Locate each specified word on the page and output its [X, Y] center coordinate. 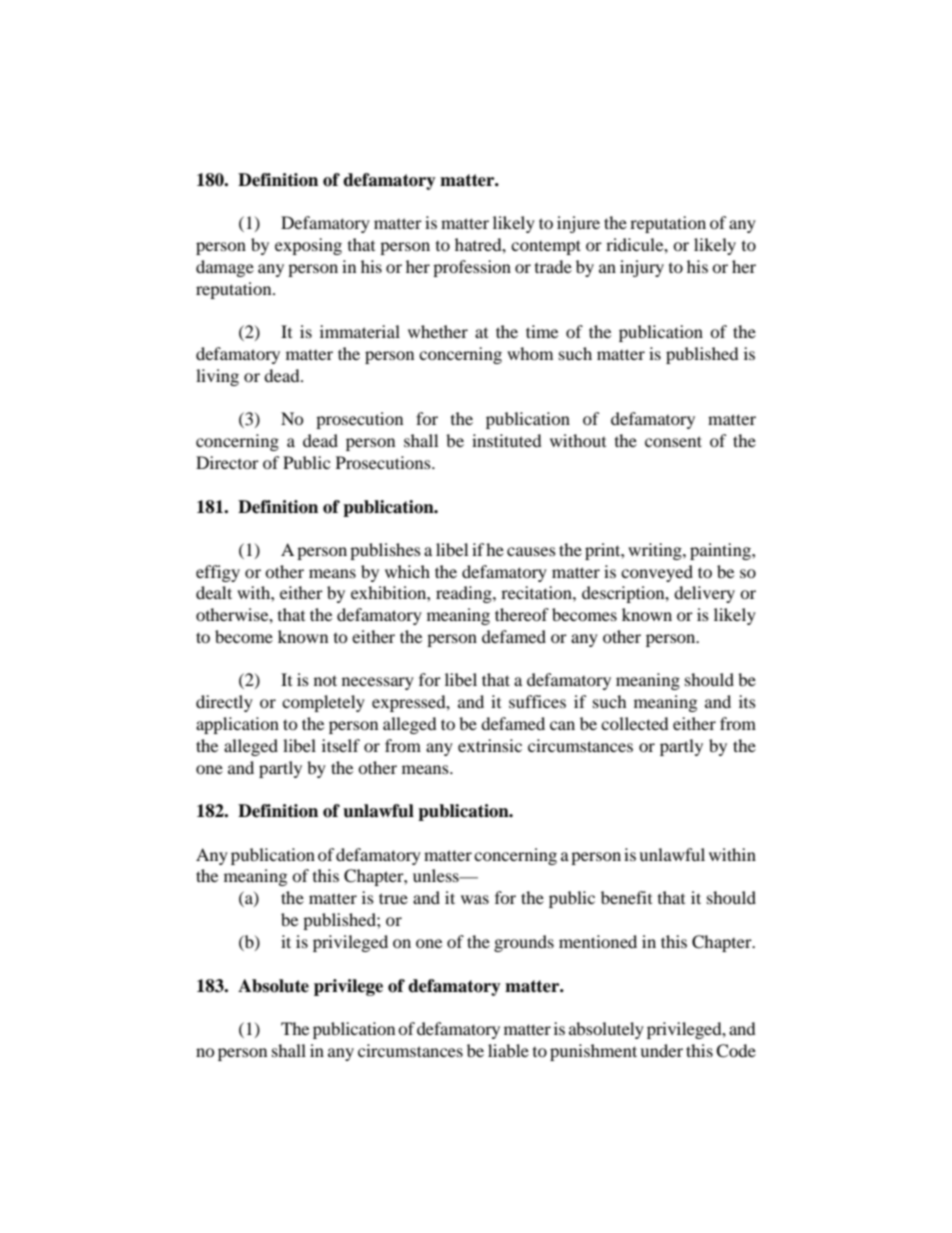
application [237, 725]
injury [642, 268]
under [661, 1050]
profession [472, 268]
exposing [308, 246]
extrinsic [490, 745]
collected [635, 723]
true [393, 898]
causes [531, 551]
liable [508, 1050]
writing [656, 551]
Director [227, 462]
